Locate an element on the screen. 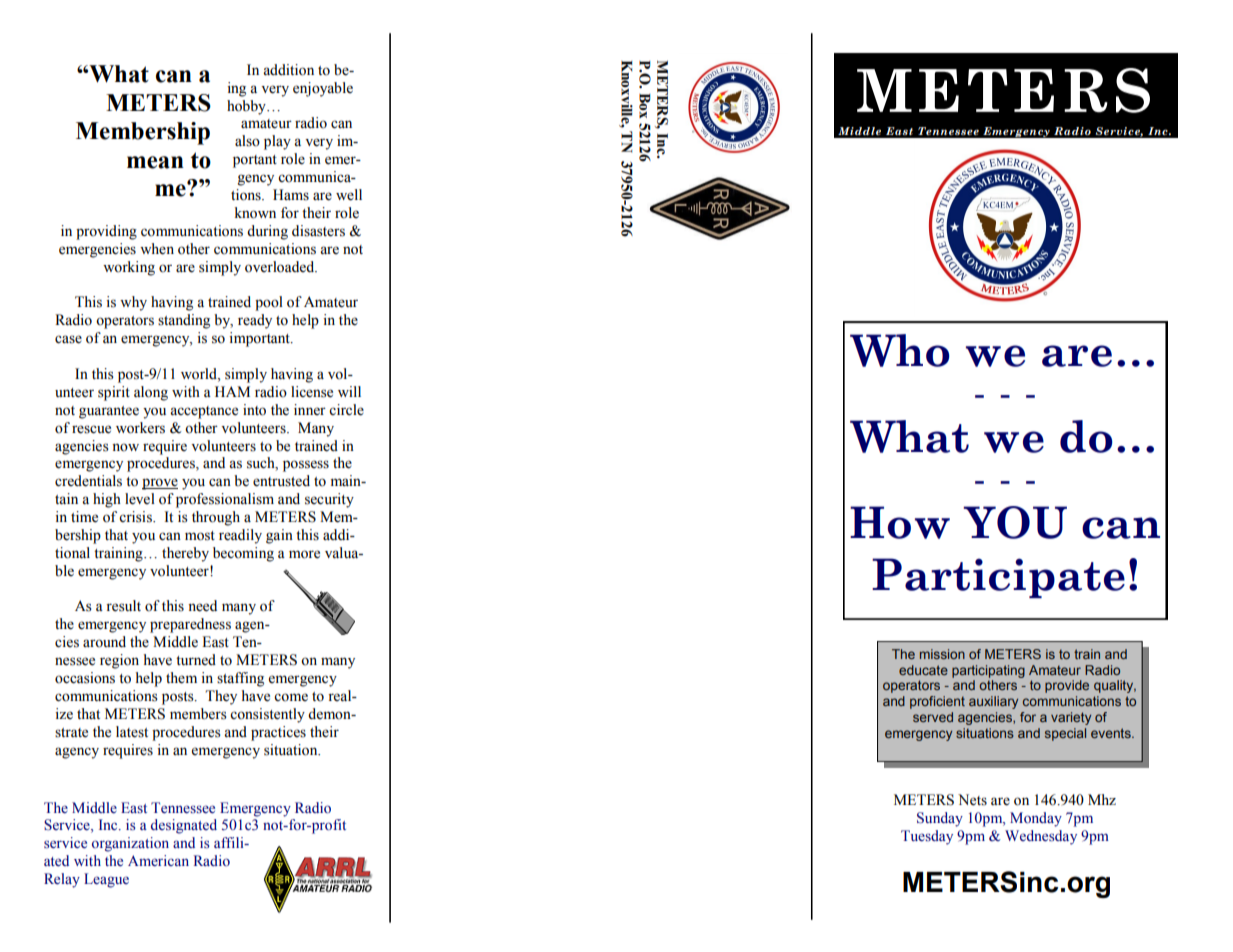  enjoyable is located at coordinates (323, 89).
